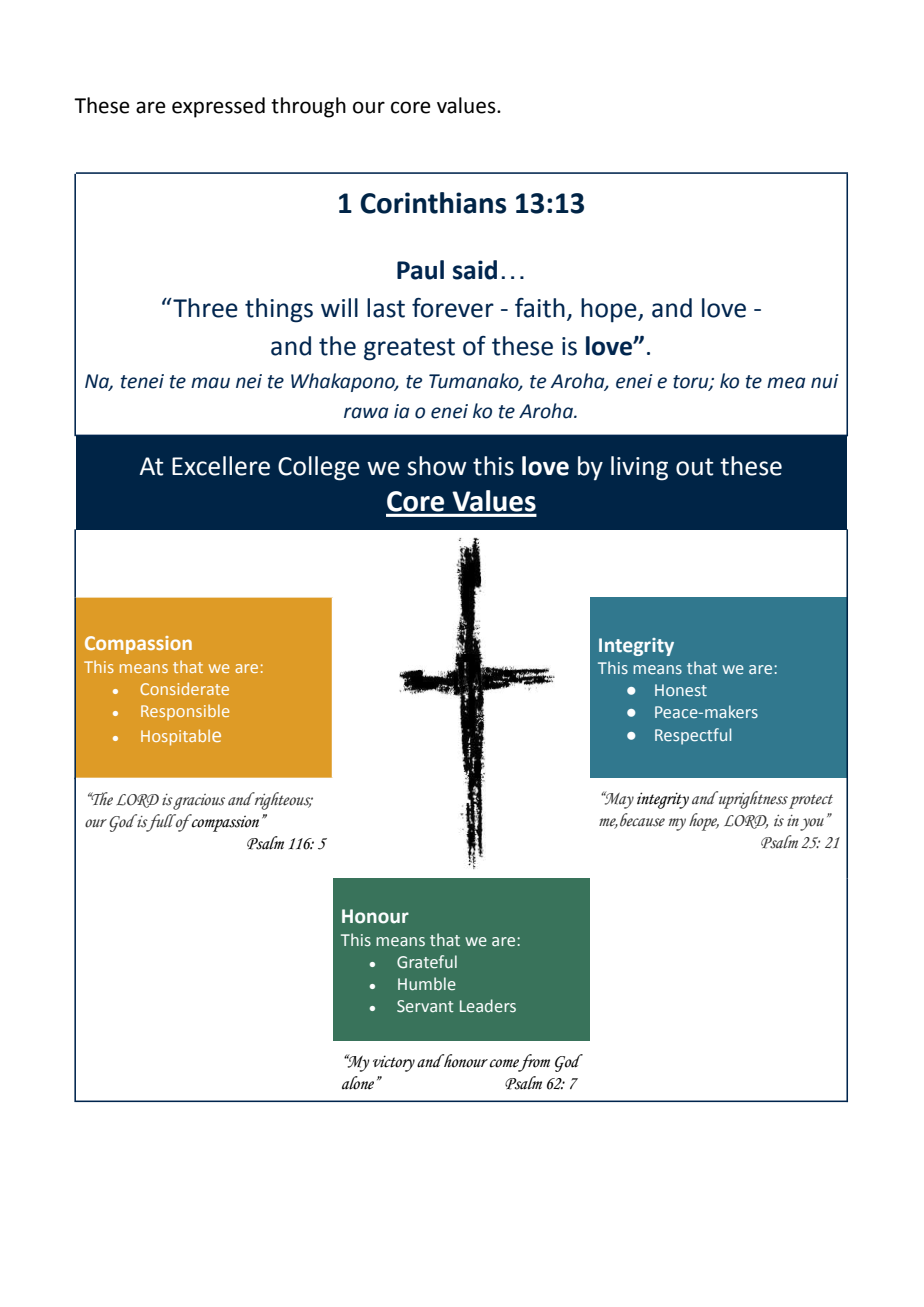 Image resolution: width=924 pixels, height=1307 pixels. What do you see at coordinates (433, 203) in the screenshot?
I see `Corinthians` at bounding box center [433, 203].
